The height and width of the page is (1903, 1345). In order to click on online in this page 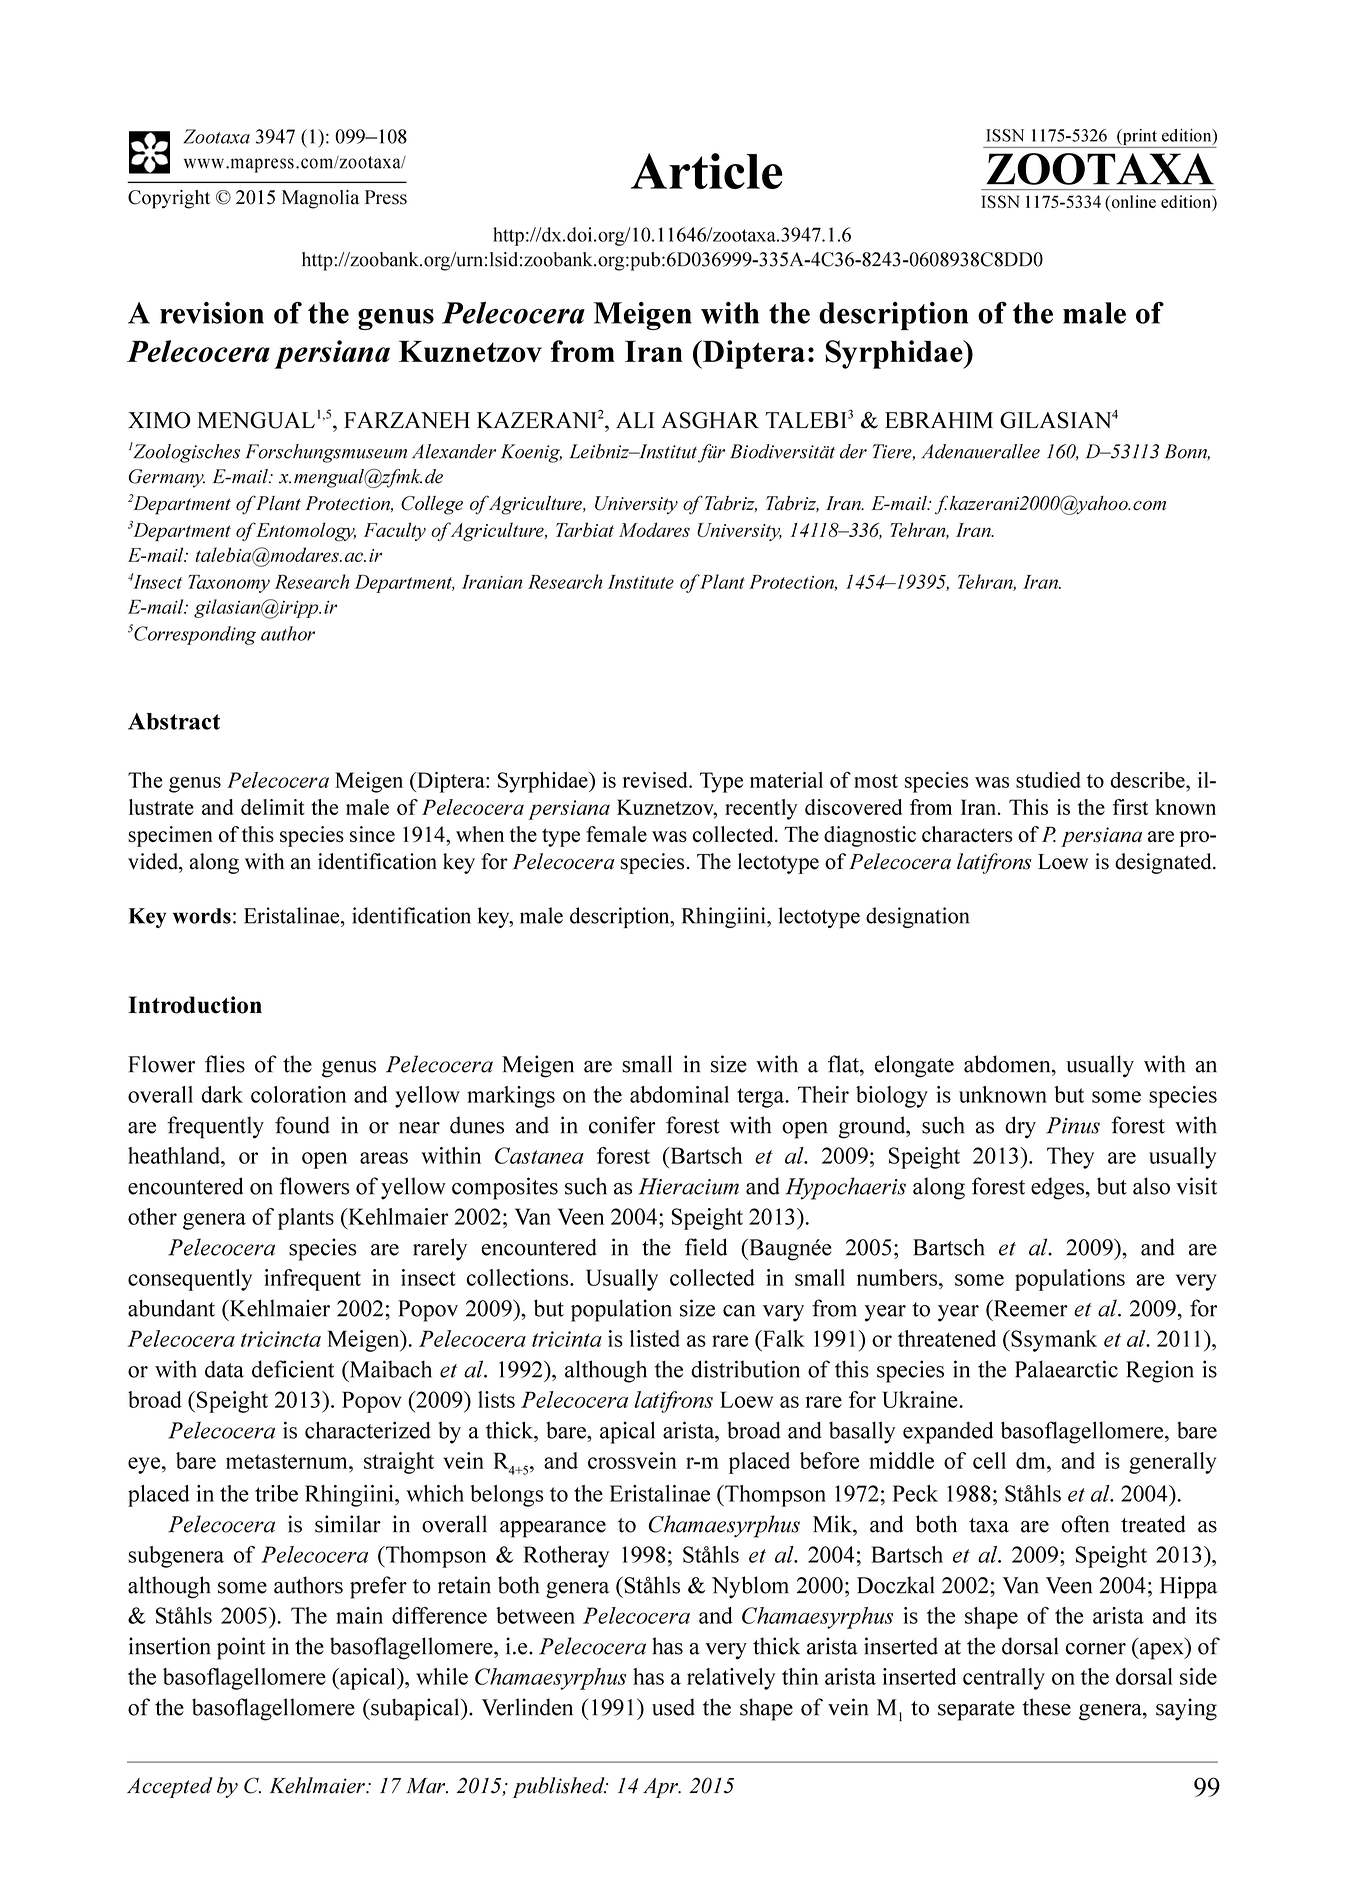, I will do `click(1132, 201)`.
